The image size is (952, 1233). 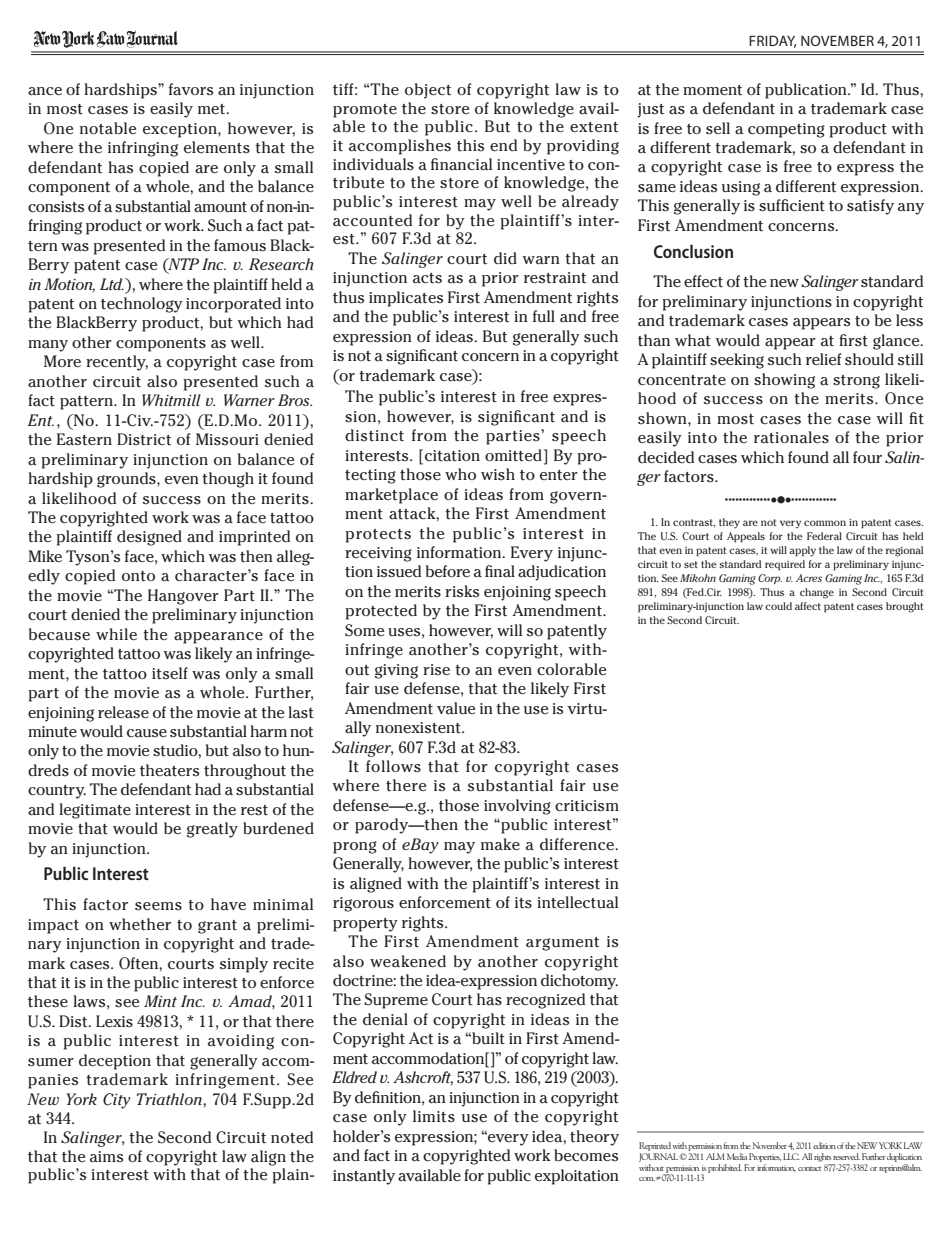 What do you see at coordinates (772, 41) in the image?
I see `FRIDAY` at bounding box center [772, 41].
